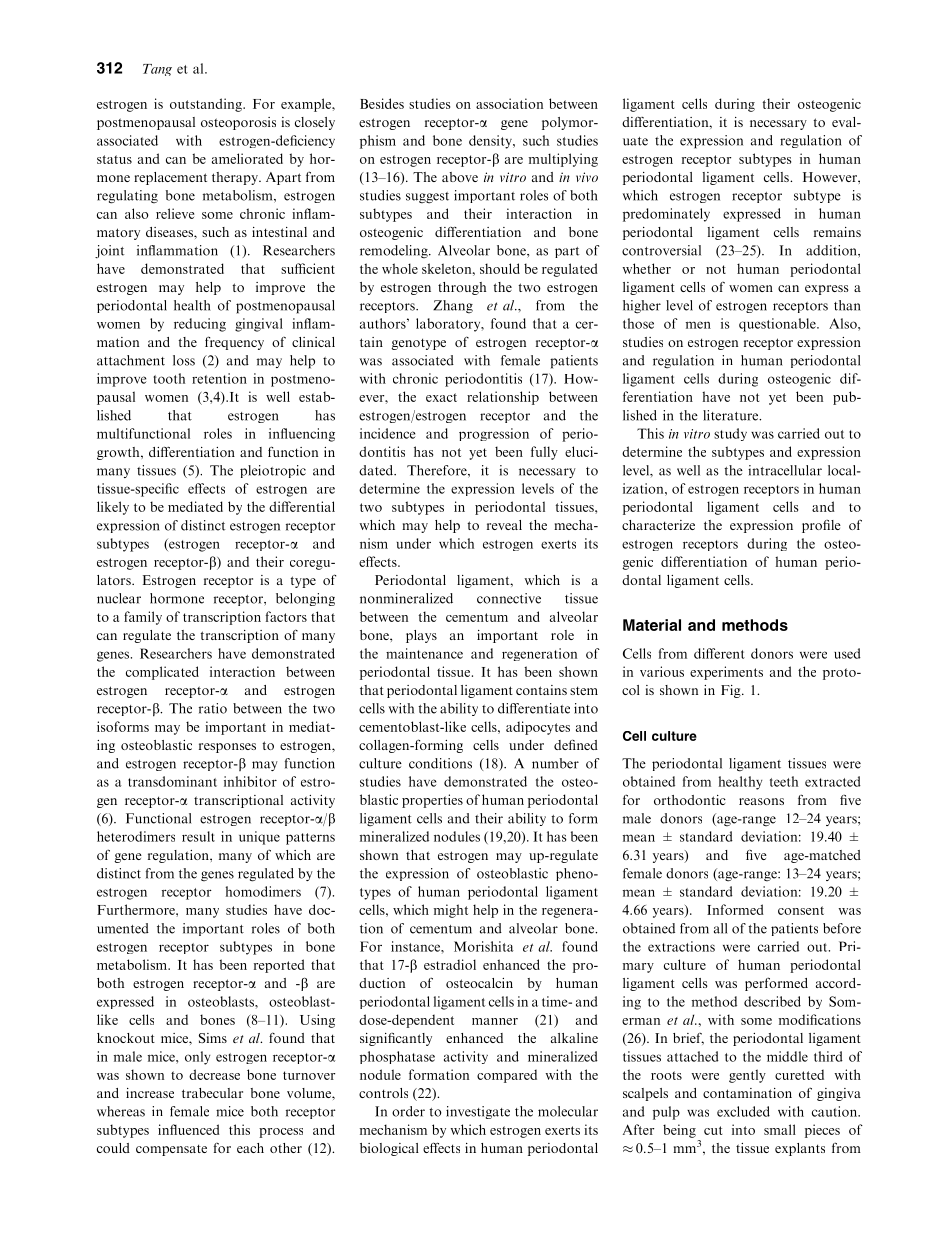 Image resolution: width=952 pixels, height=1251 pixels. I want to click on trabecular, so click(212, 1093).
